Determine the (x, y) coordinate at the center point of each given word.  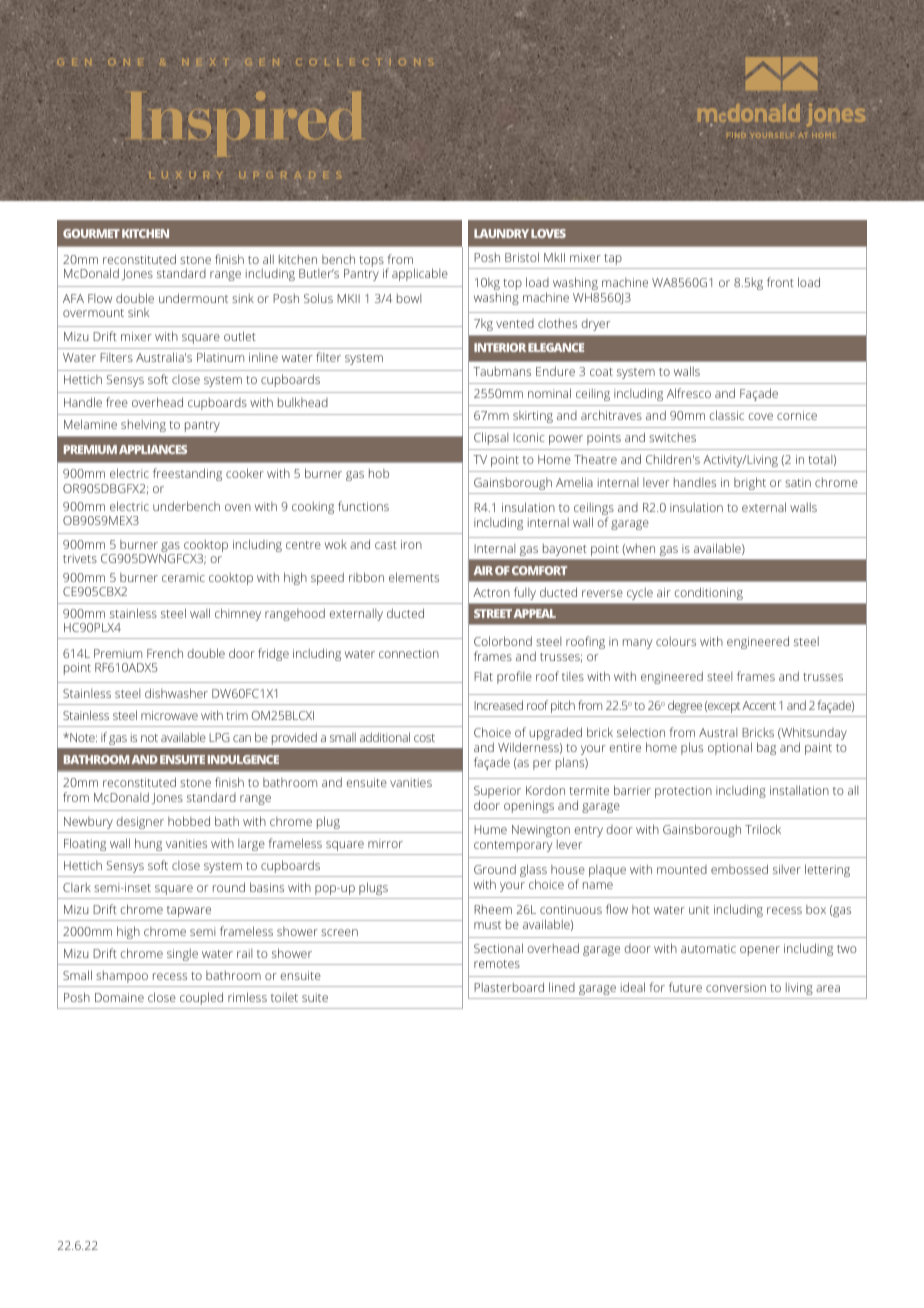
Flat (483, 676)
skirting (533, 417)
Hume (490, 829)
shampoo (122, 977)
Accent (759, 705)
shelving (143, 426)
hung (148, 844)
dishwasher (176, 693)
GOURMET (91, 233)
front (780, 282)
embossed (739, 869)
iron (411, 544)
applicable (420, 274)
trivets (80, 558)
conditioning (709, 594)
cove (760, 416)
